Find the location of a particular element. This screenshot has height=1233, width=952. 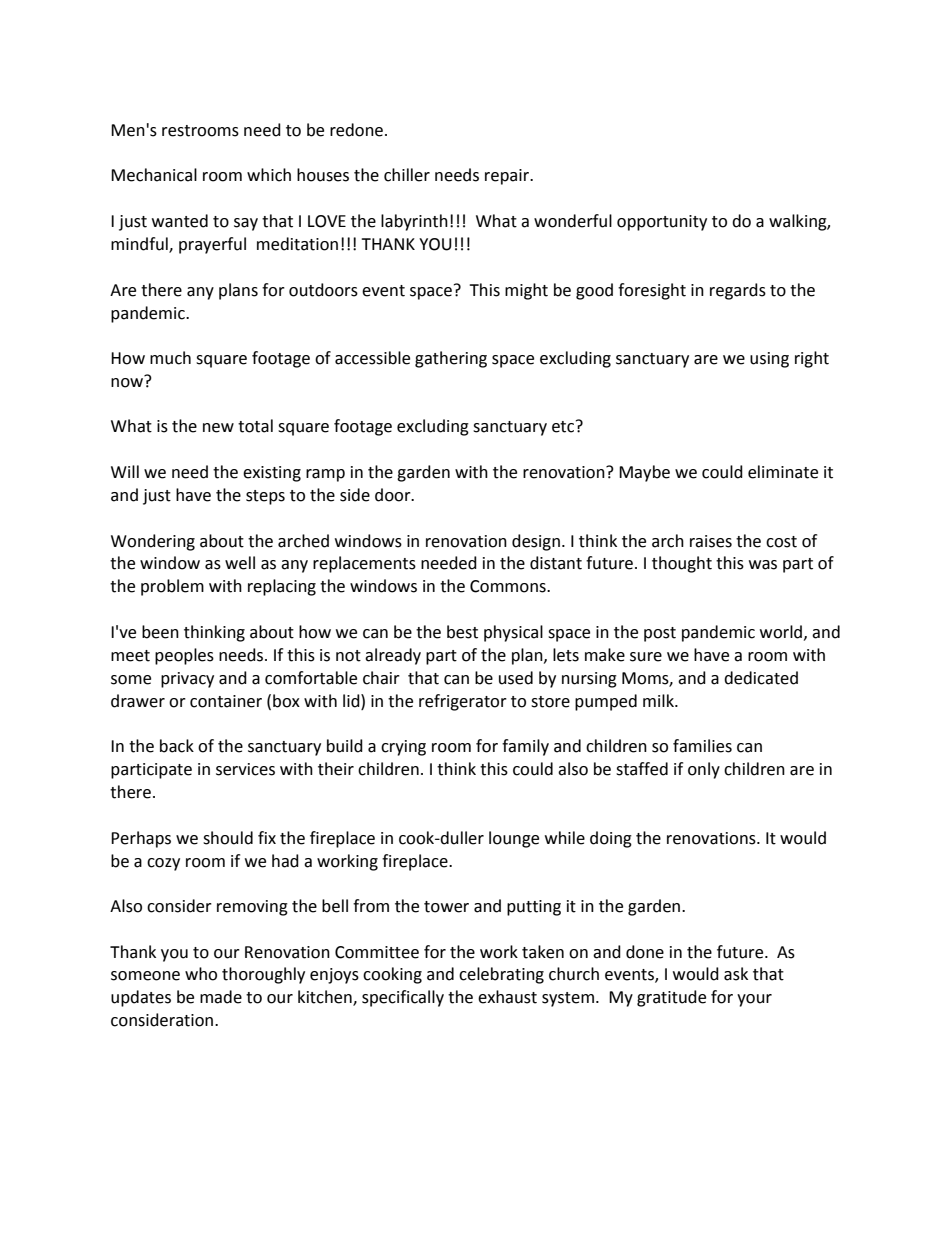

celebrating is located at coordinates (501, 975).
